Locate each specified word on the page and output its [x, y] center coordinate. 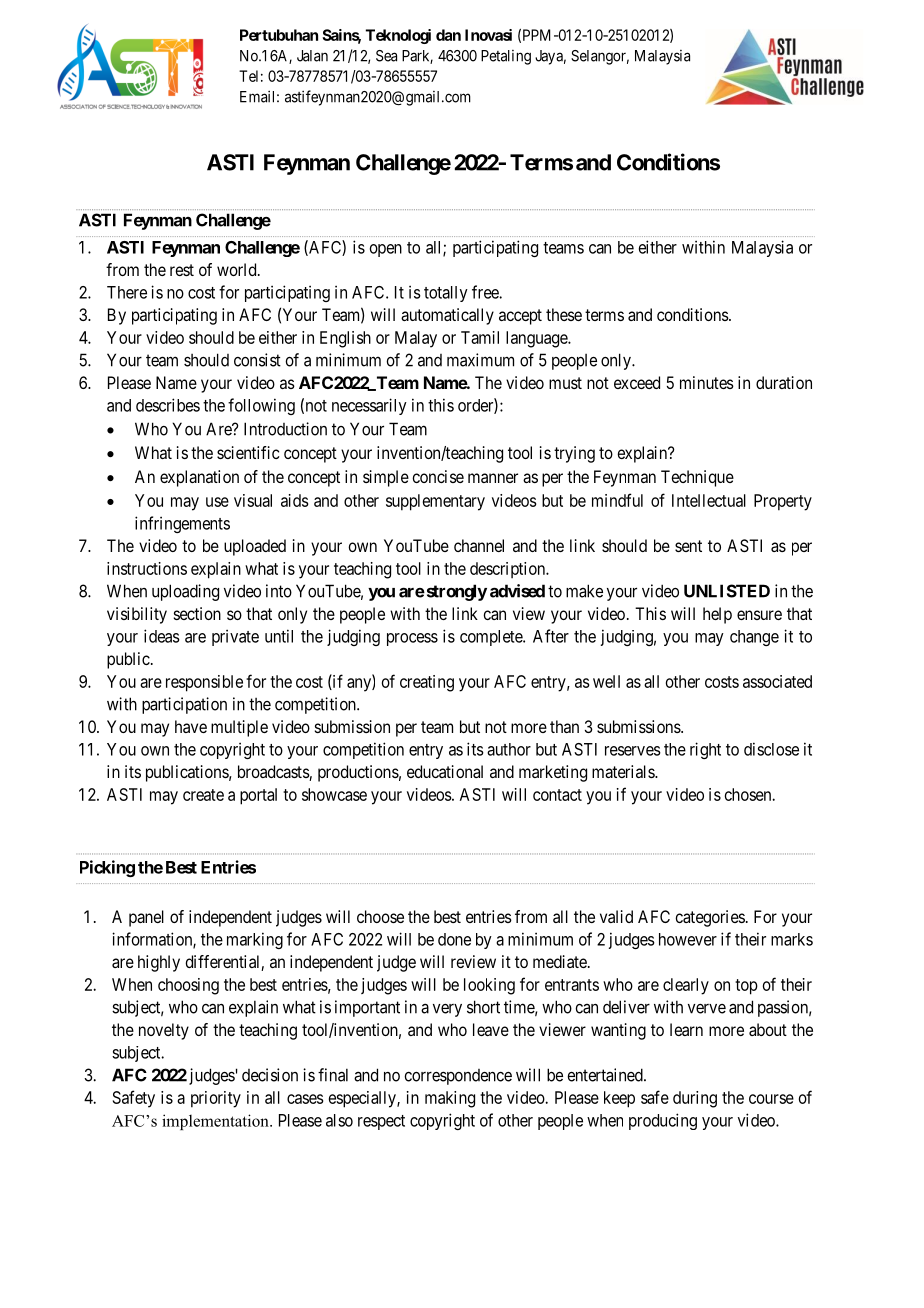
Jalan [312, 56]
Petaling [506, 57]
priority [216, 1099]
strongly [455, 592]
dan [448, 35]
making [450, 1099]
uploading [185, 592]
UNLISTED [727, 591]
